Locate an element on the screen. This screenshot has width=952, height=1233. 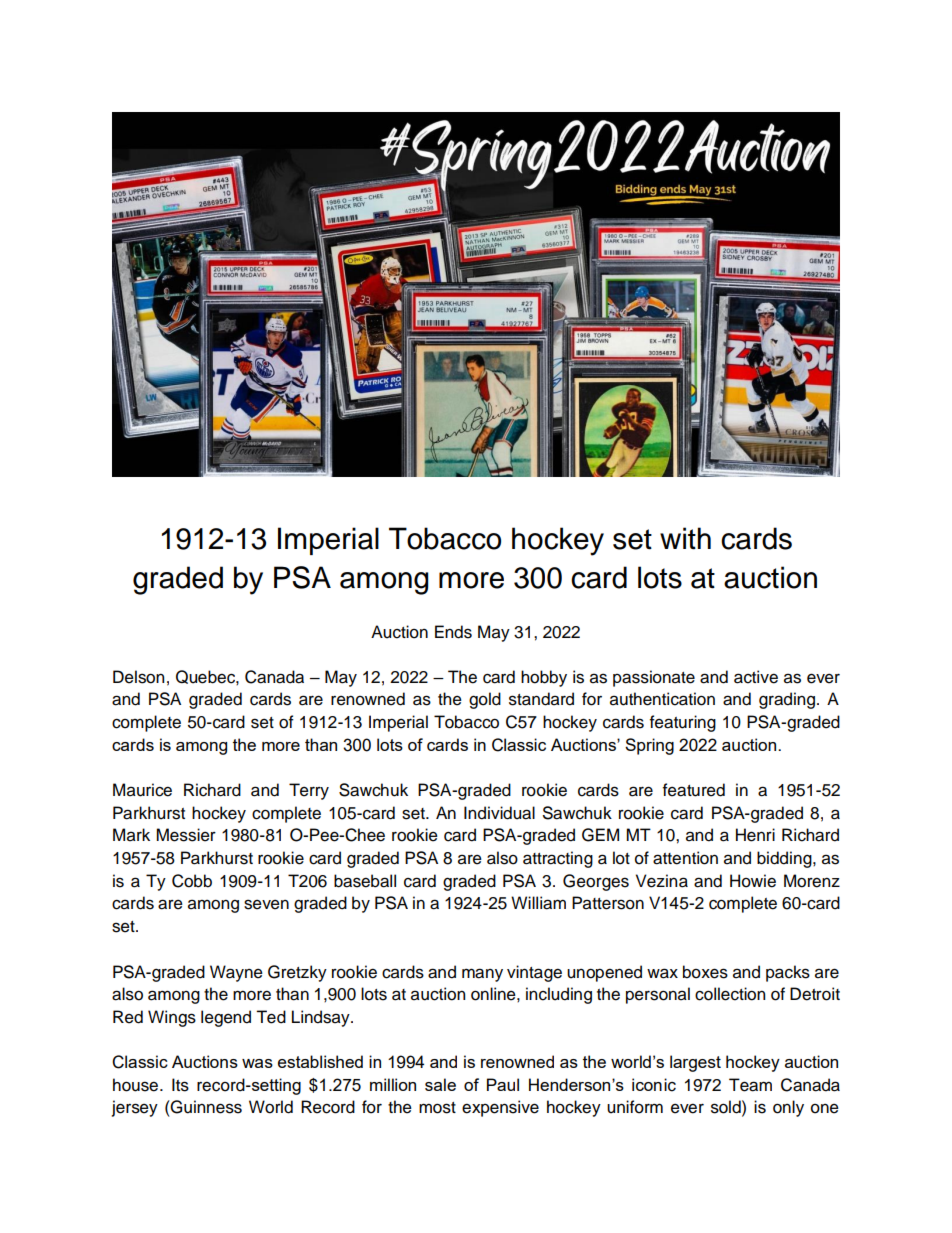
Team is located at coordinates (750, 1085).
